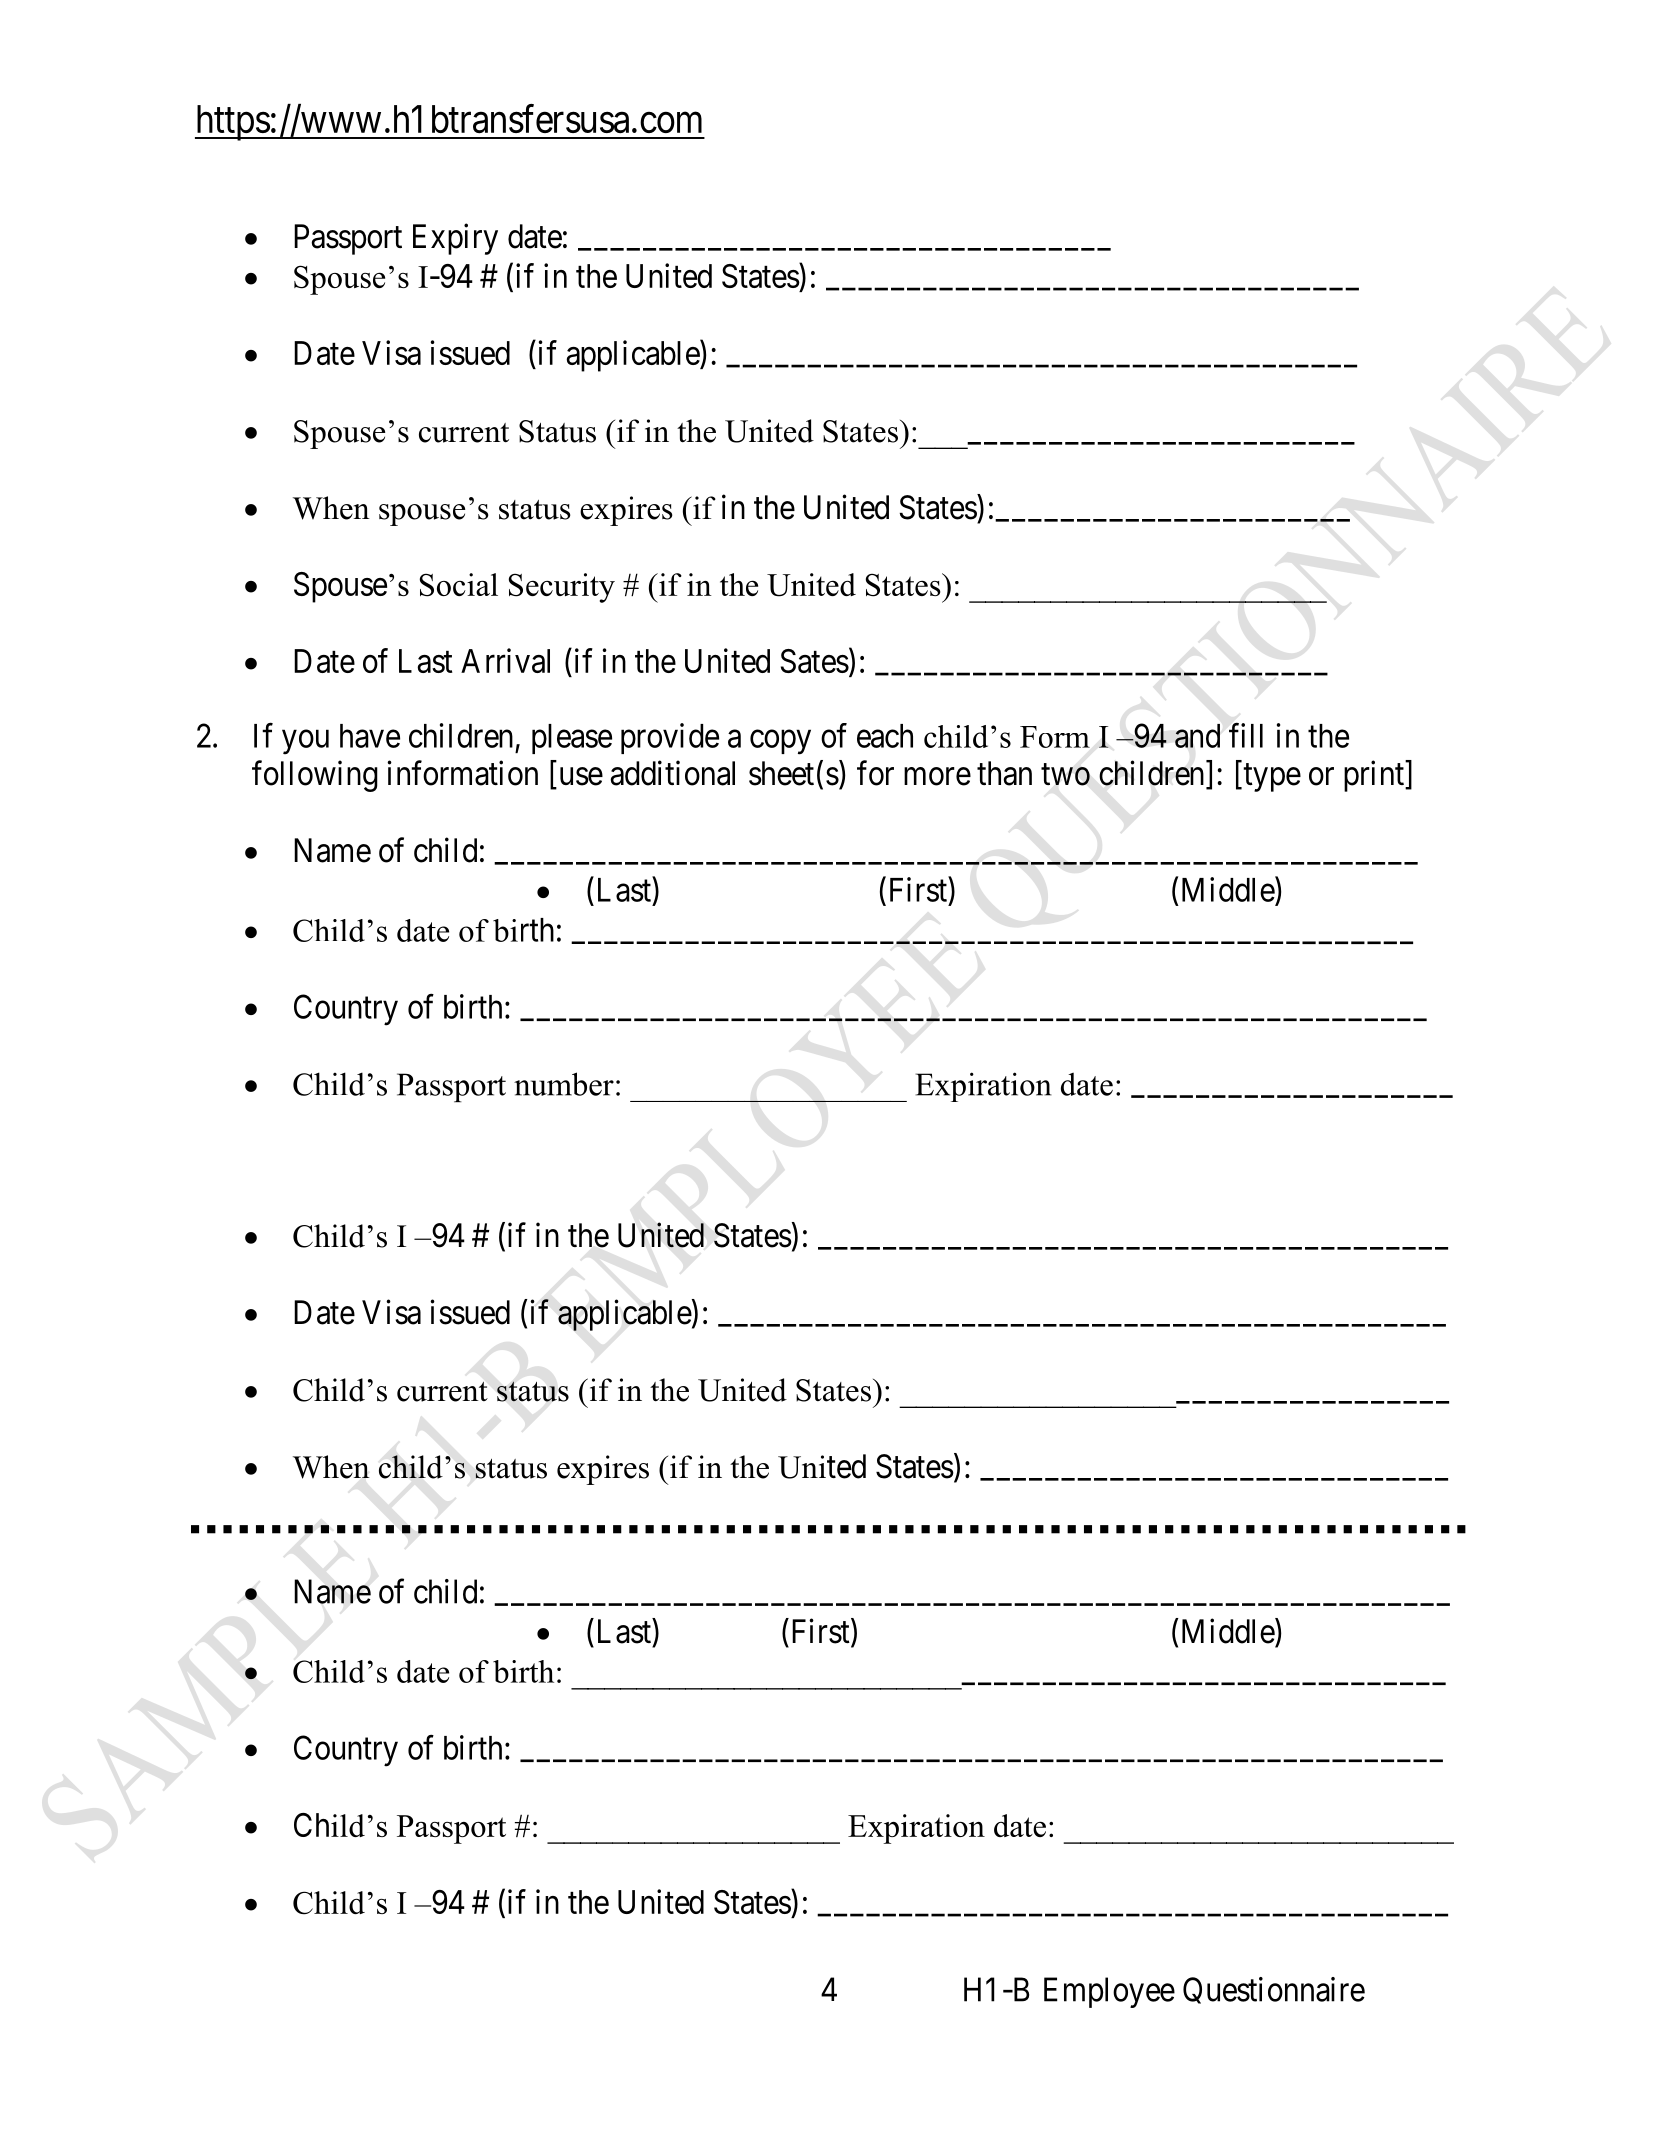 The width and height of the screenshot is (1656, 2143). What do you see at coordinates (455, 239) in the screenshot?
I see `Expiry` at bounding box center [455, 239].
